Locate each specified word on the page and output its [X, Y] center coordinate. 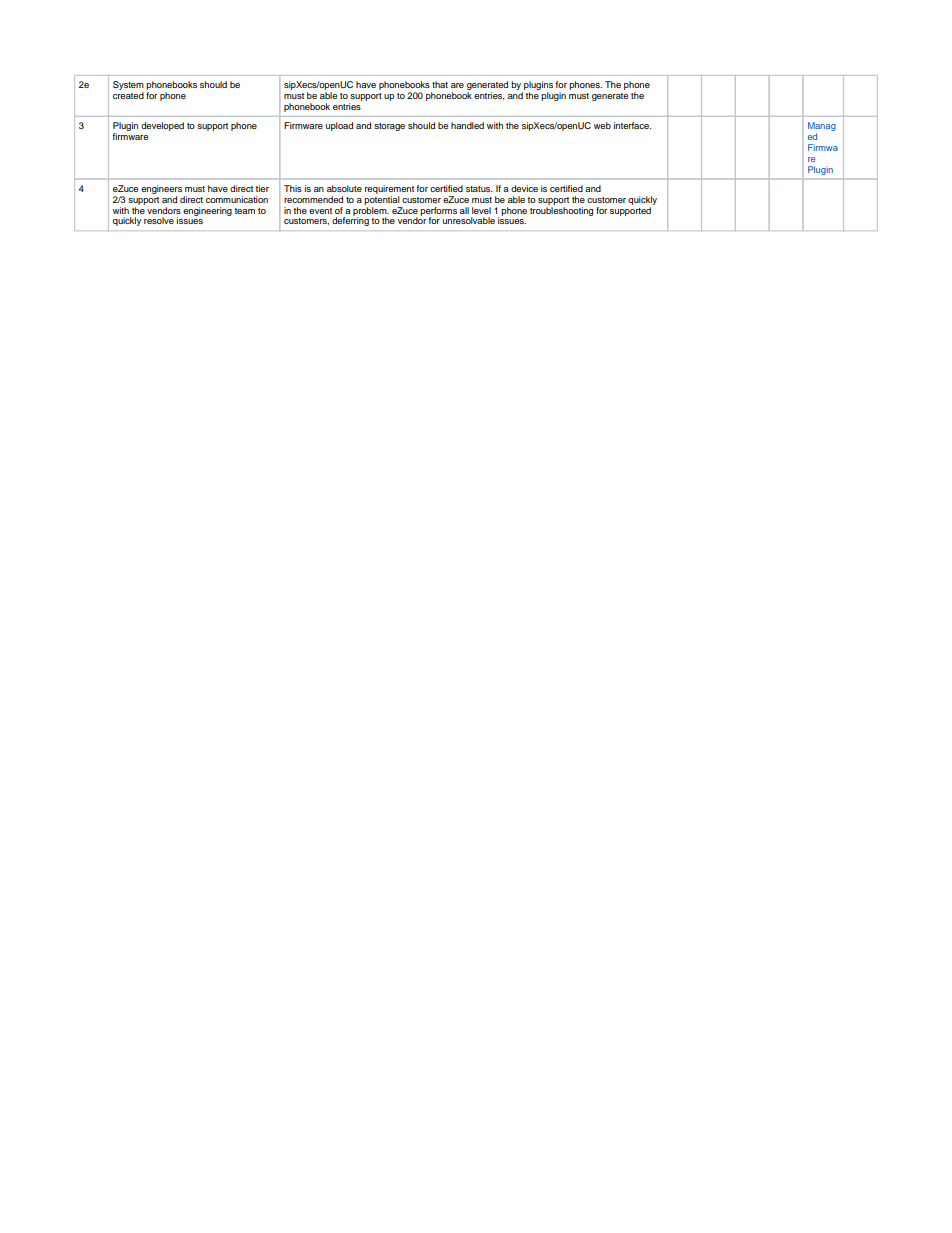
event [320, 211]
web [602, 125]
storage [389, 127]
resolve [159, 220]
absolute [344, 188]
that [440, 84]
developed [162, 126]
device [524, 188]
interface [632, 125]
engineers [161, 191]
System [128, 87]
